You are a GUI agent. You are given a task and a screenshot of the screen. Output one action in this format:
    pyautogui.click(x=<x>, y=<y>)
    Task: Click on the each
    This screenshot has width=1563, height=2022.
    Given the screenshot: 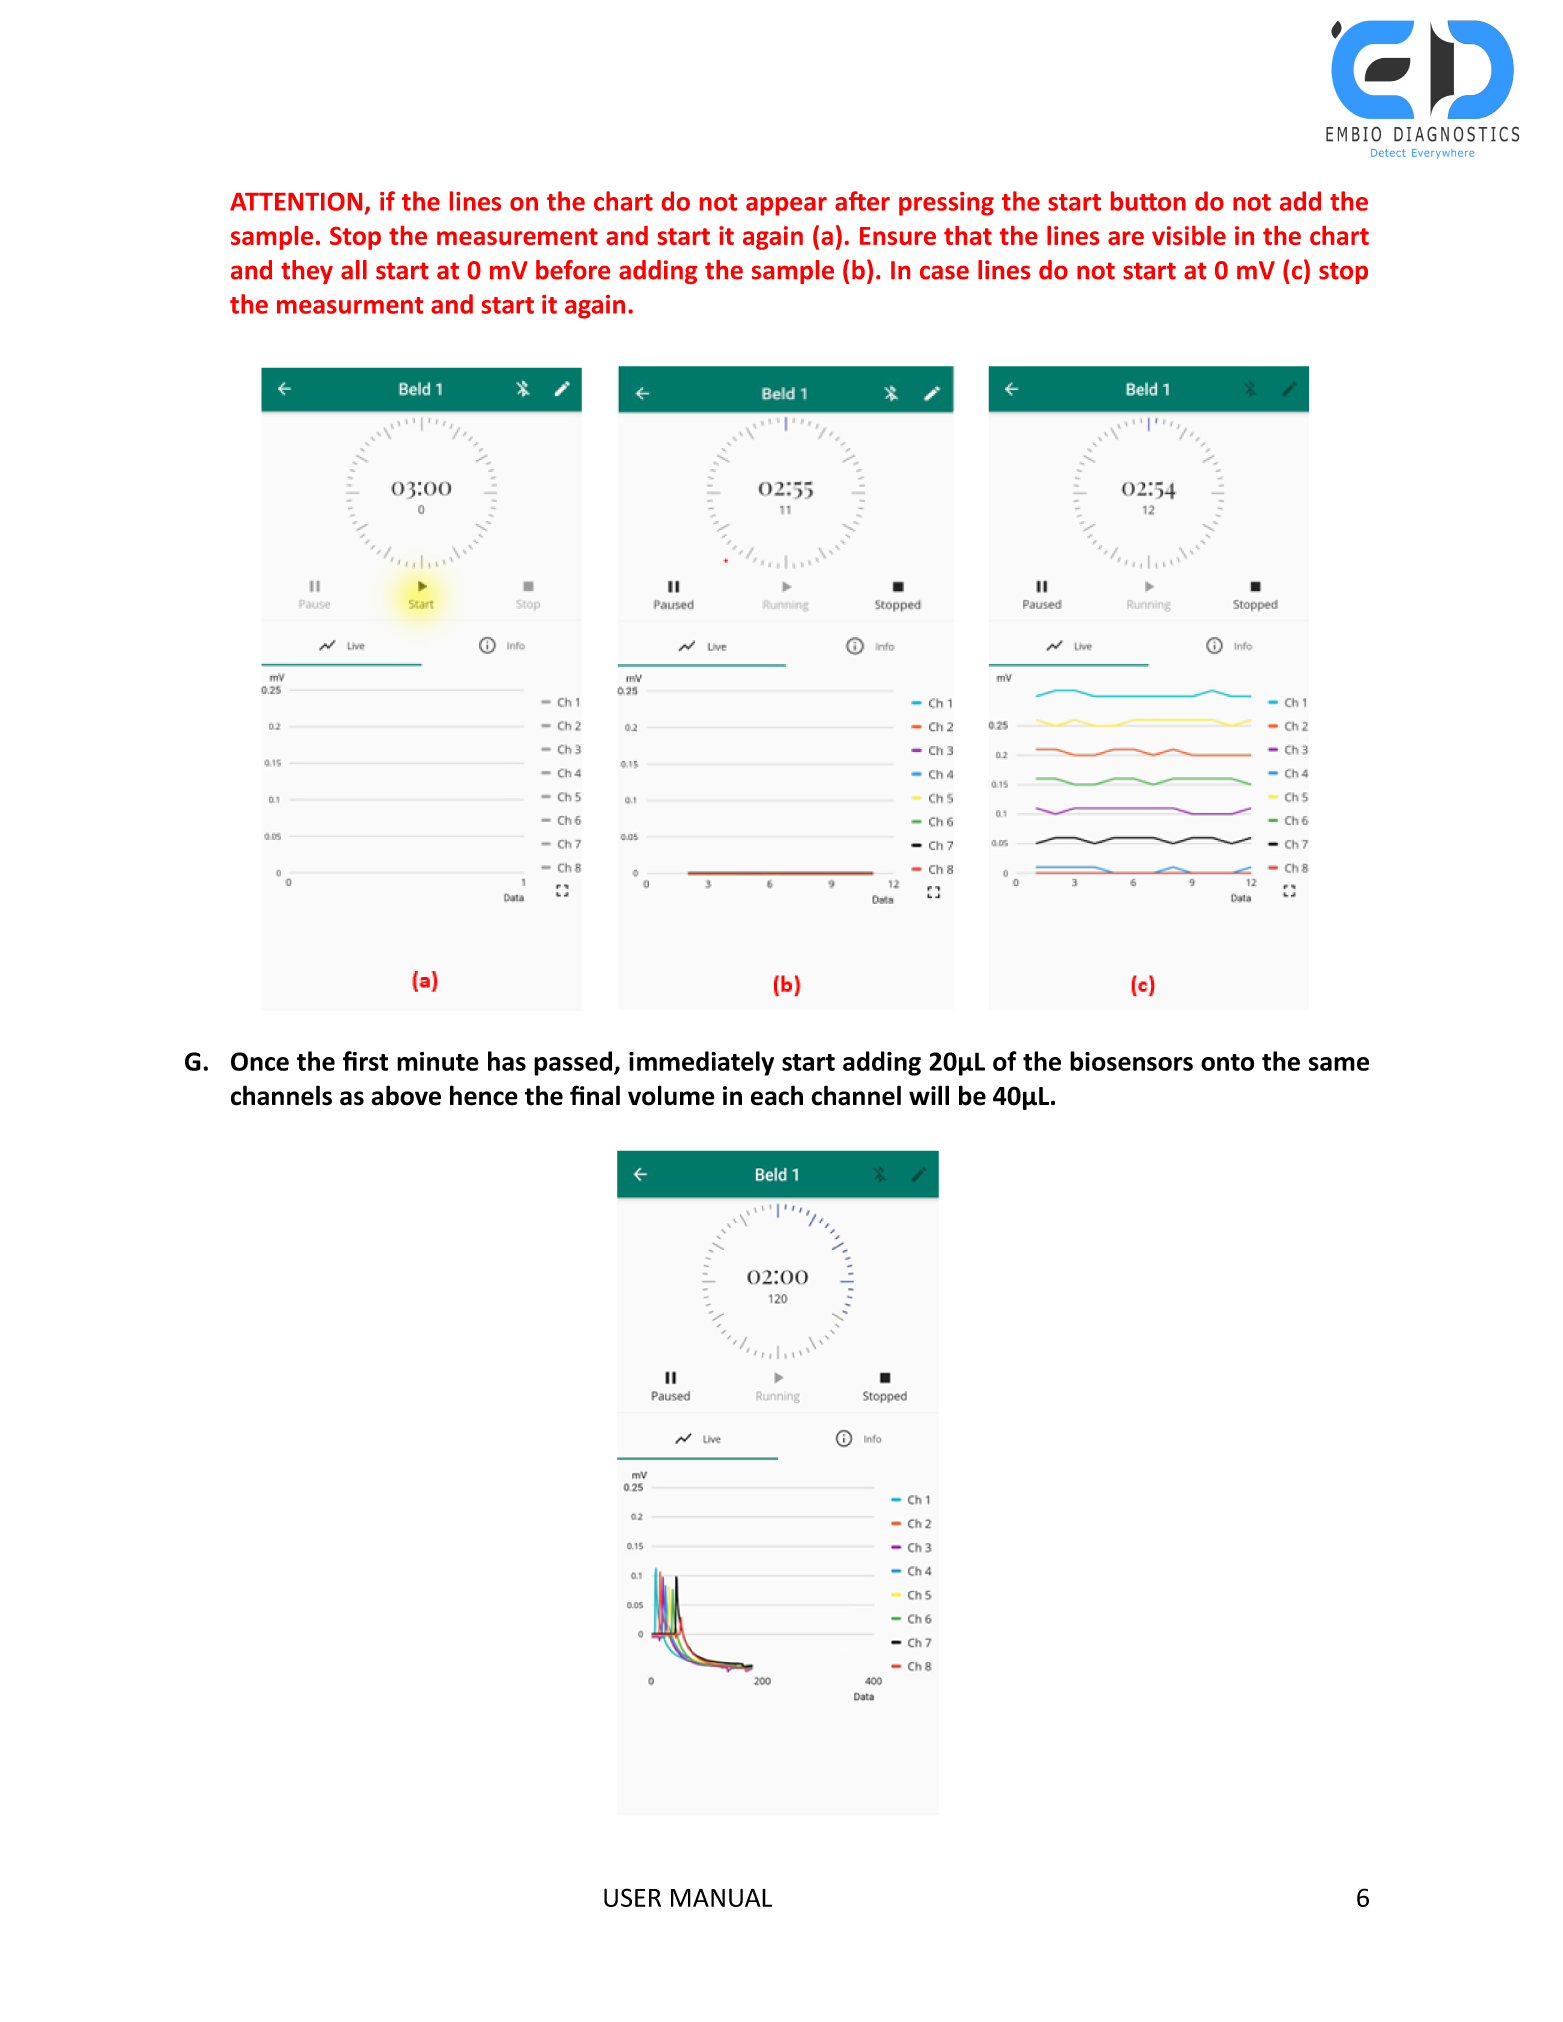 What is the action you would take?
    pyautogui.click(x=777, y=1095)
